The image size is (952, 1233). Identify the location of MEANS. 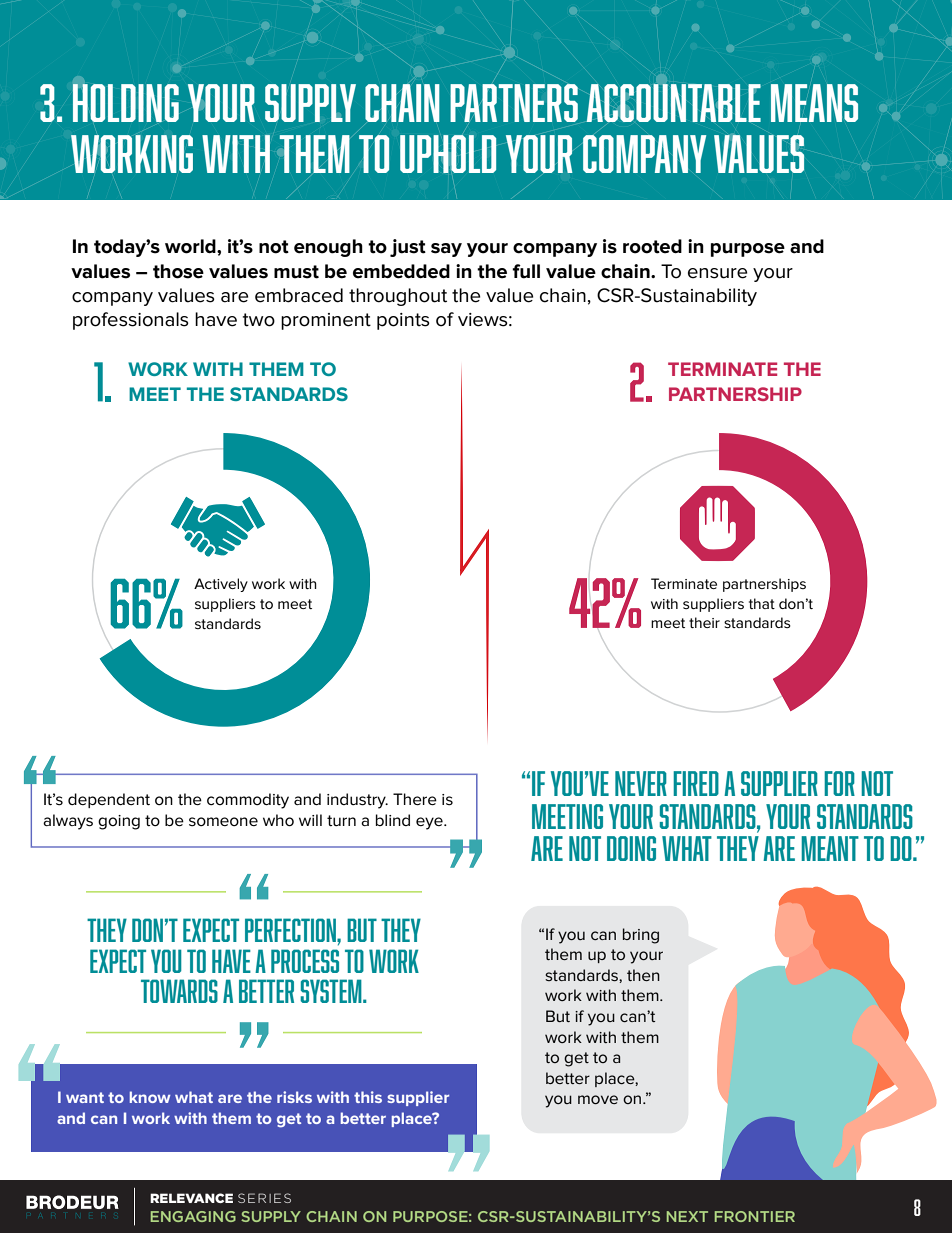
(814, 103).
